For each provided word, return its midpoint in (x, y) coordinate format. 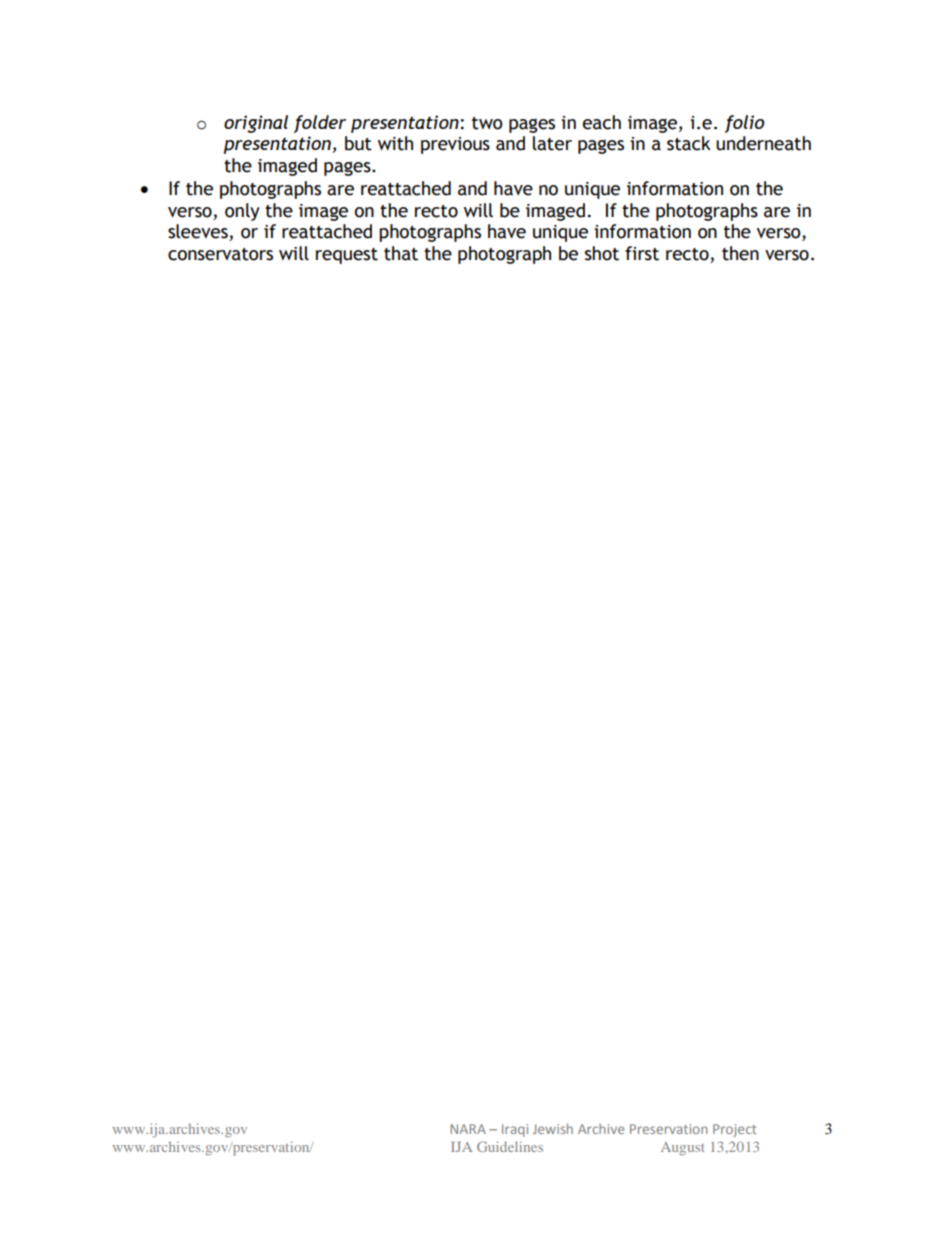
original (256, 124)
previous (455, 145)
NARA (468, 1129)
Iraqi (515, 1130)
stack (689, 143)
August (683, 1148)
